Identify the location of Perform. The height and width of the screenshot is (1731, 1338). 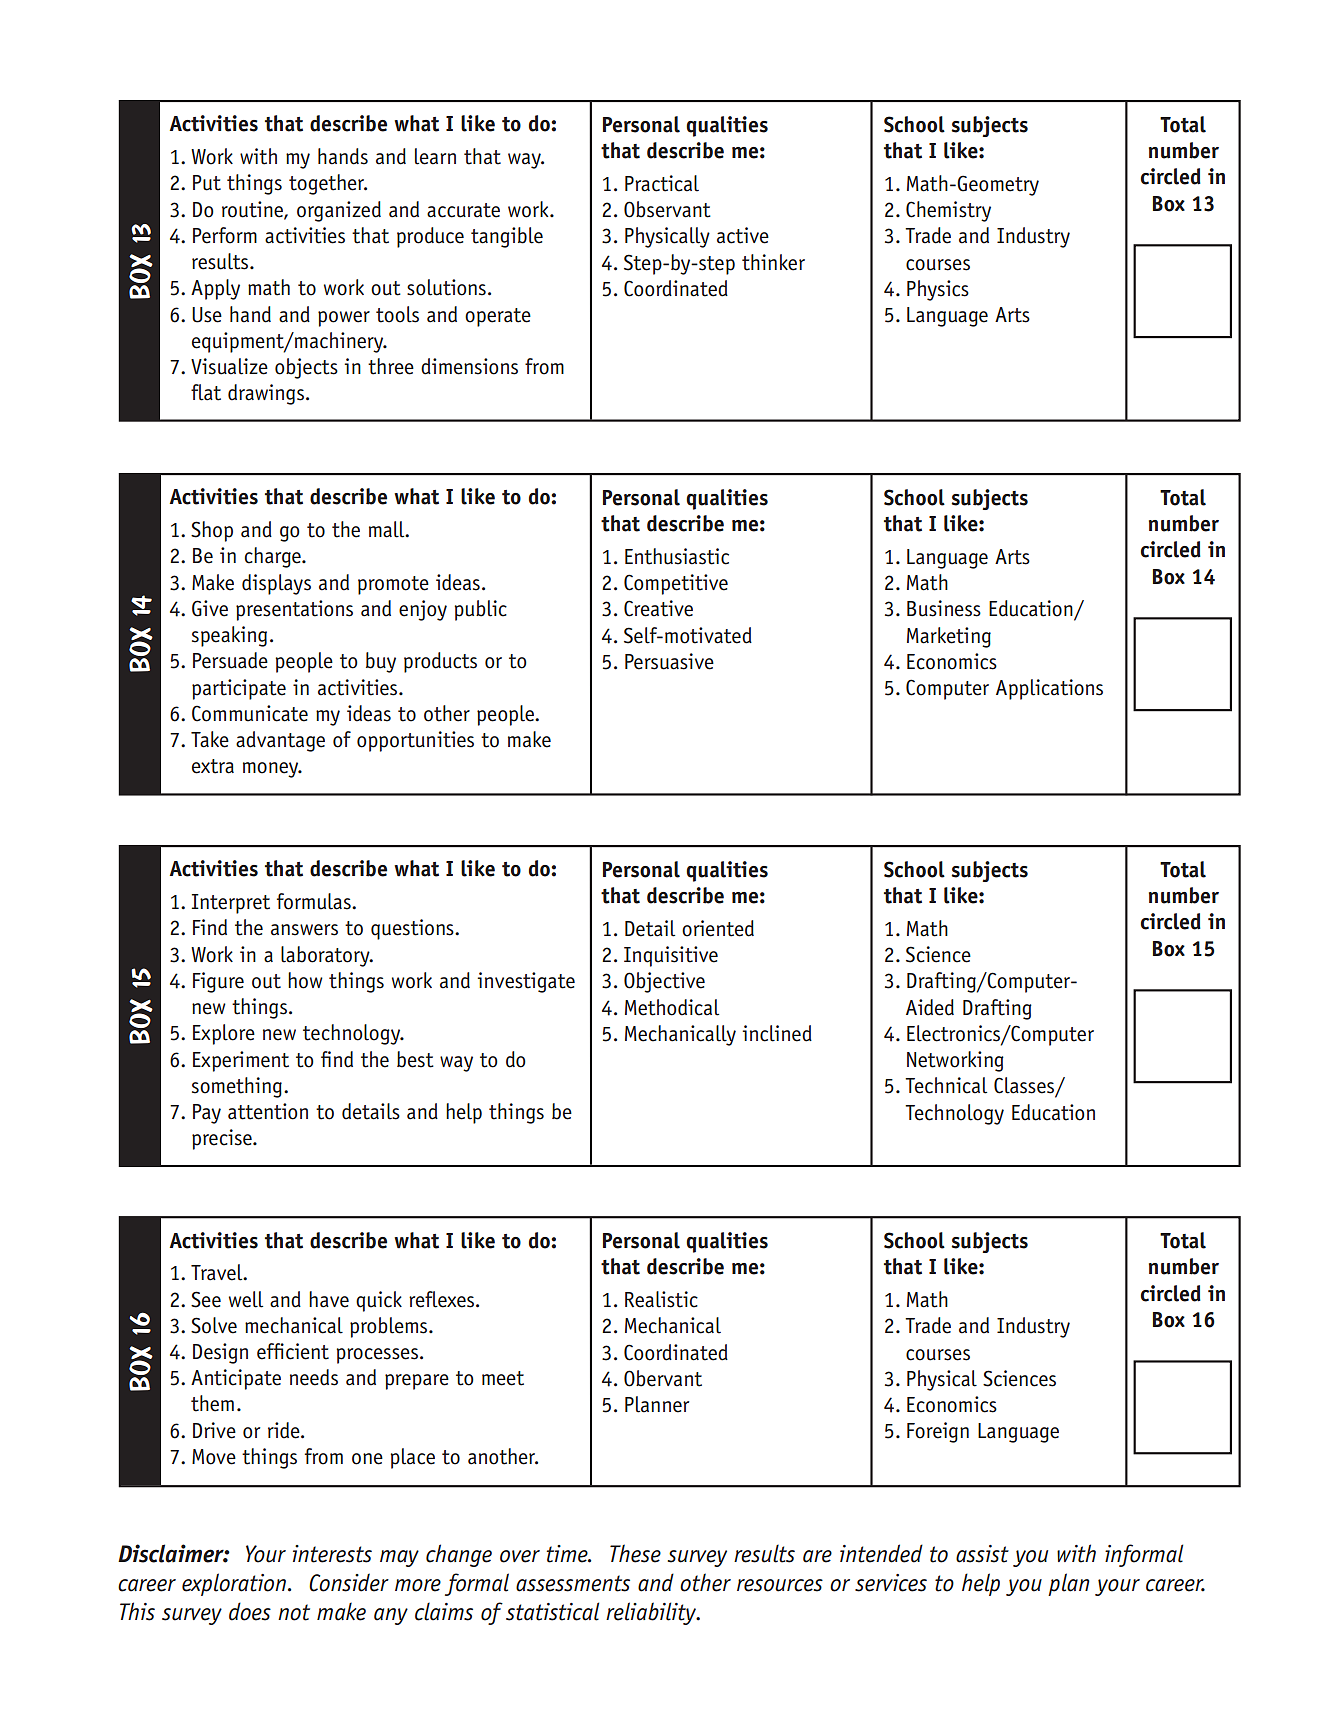
(225, 235).
